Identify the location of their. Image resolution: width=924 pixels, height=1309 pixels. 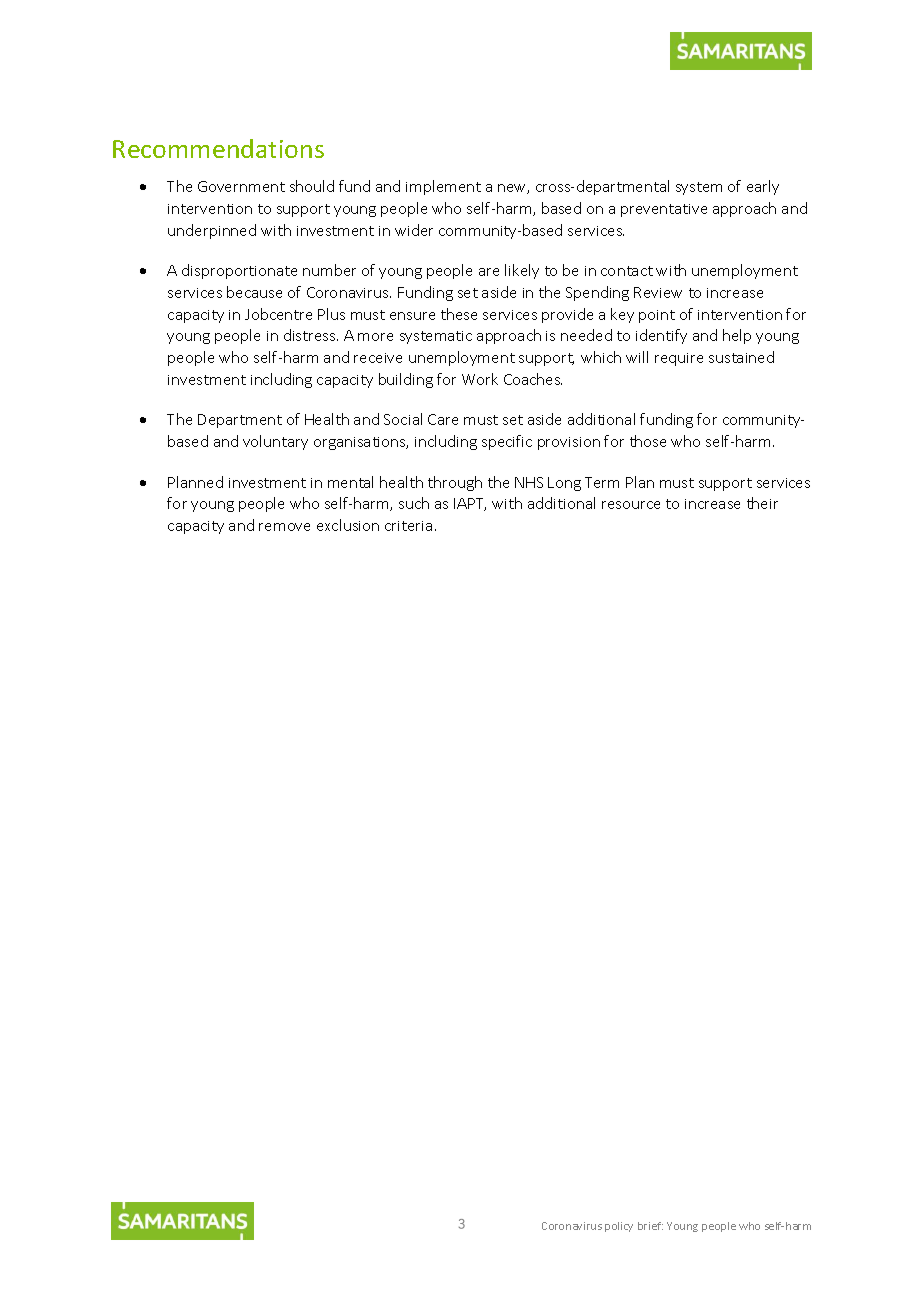
(762, 503).
